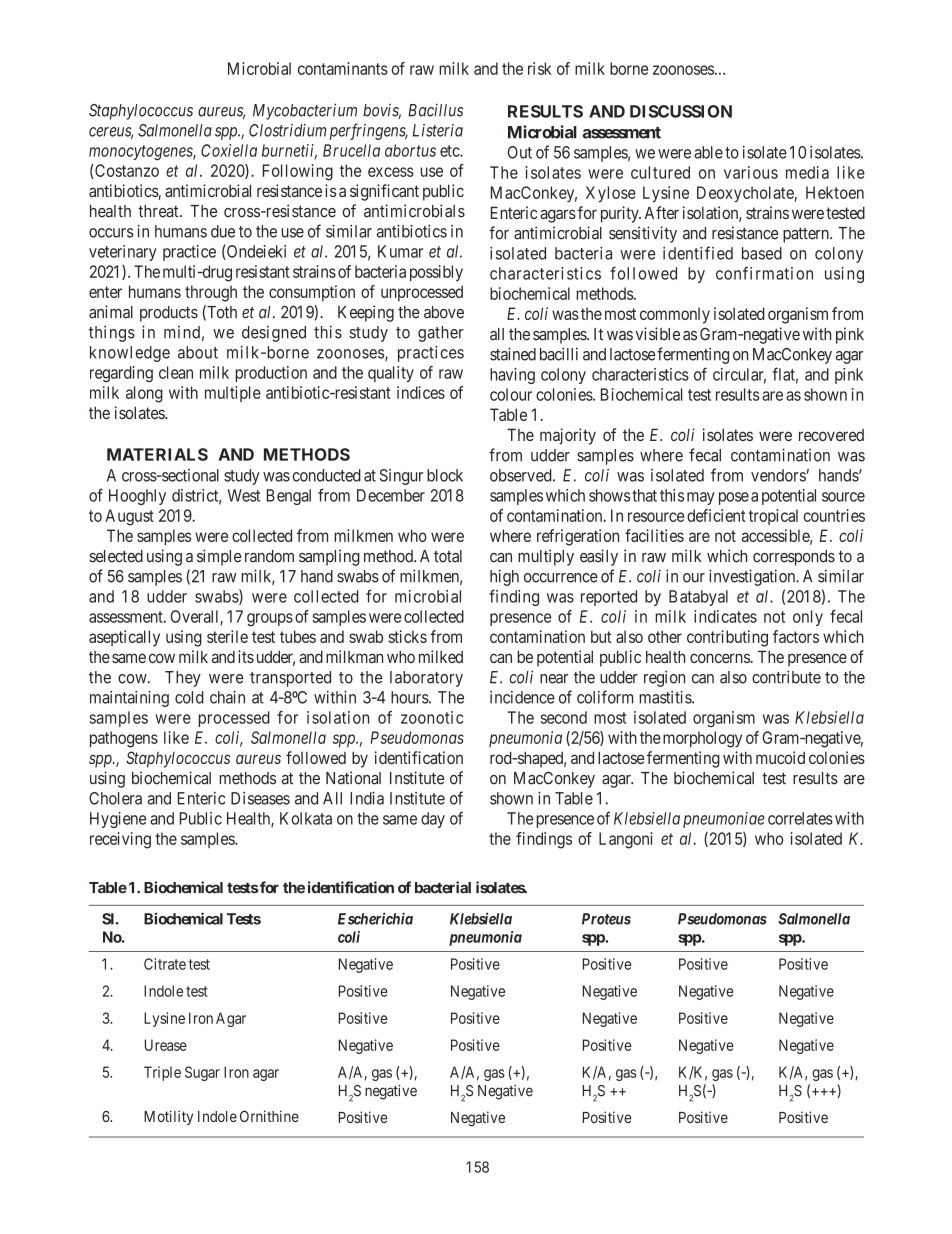 The width and height of the document is (952, 1234). What do you see at coordinates (287, 130) in the document?
I see `Clostridium` at bounding box center [287, 130].
